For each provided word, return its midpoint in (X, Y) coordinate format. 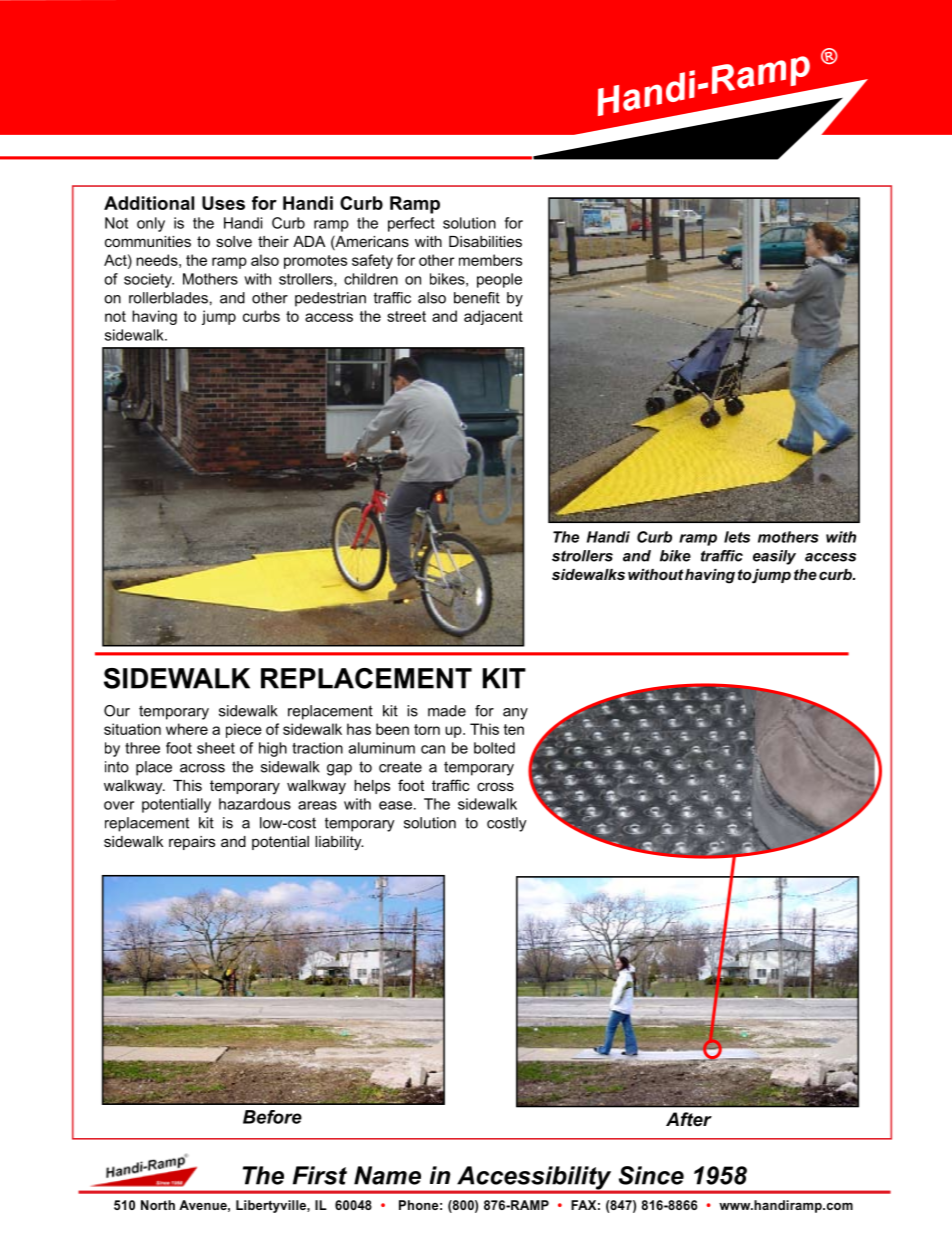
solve (234, 241)
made (447, 711)
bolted (494, 748)
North (158, 1205)
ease (395, 805)
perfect (411, 224)
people (499, 280)
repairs (192, 843)
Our (117, 711)
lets (737, 537)
